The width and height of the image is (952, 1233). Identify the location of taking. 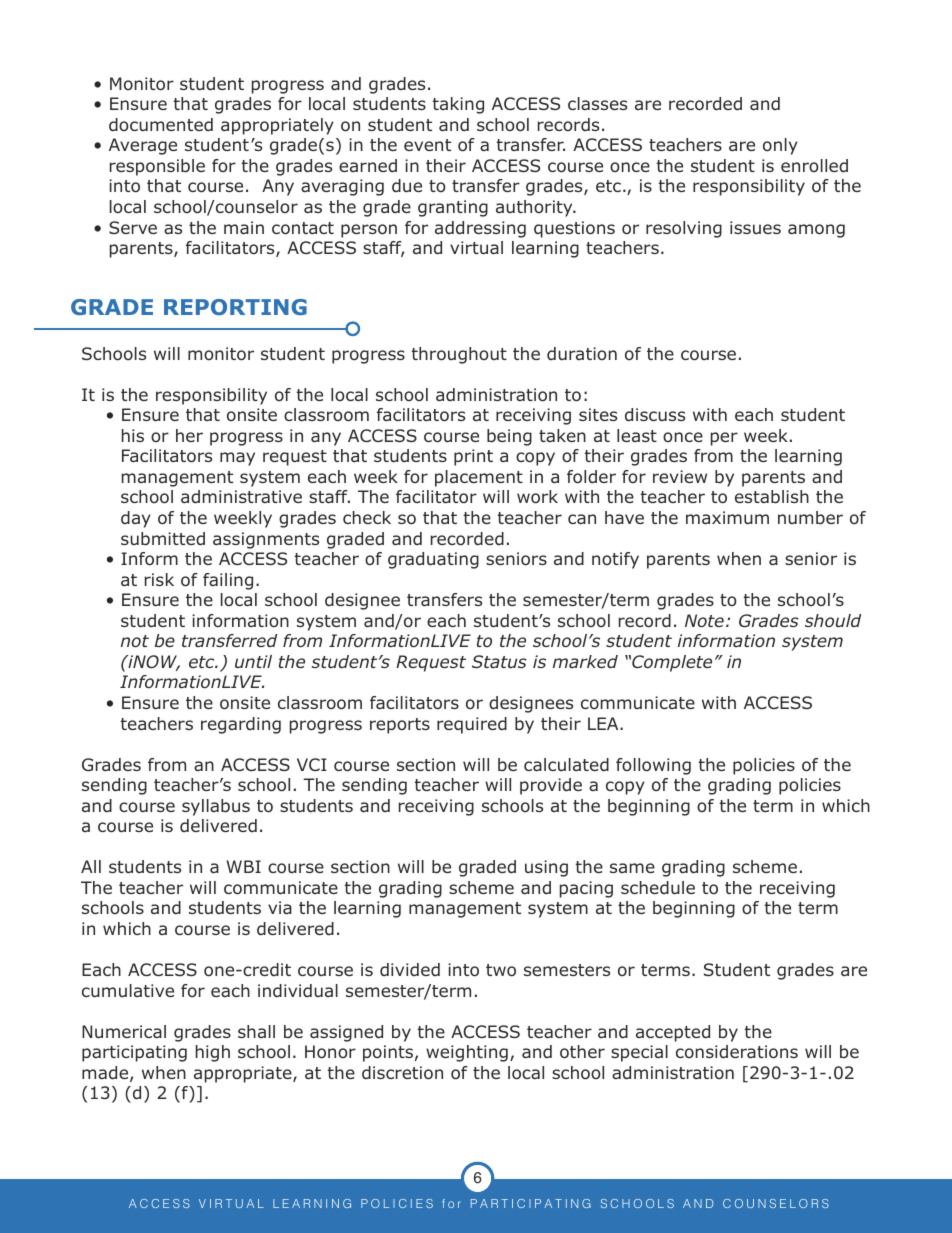
(458, 105).
